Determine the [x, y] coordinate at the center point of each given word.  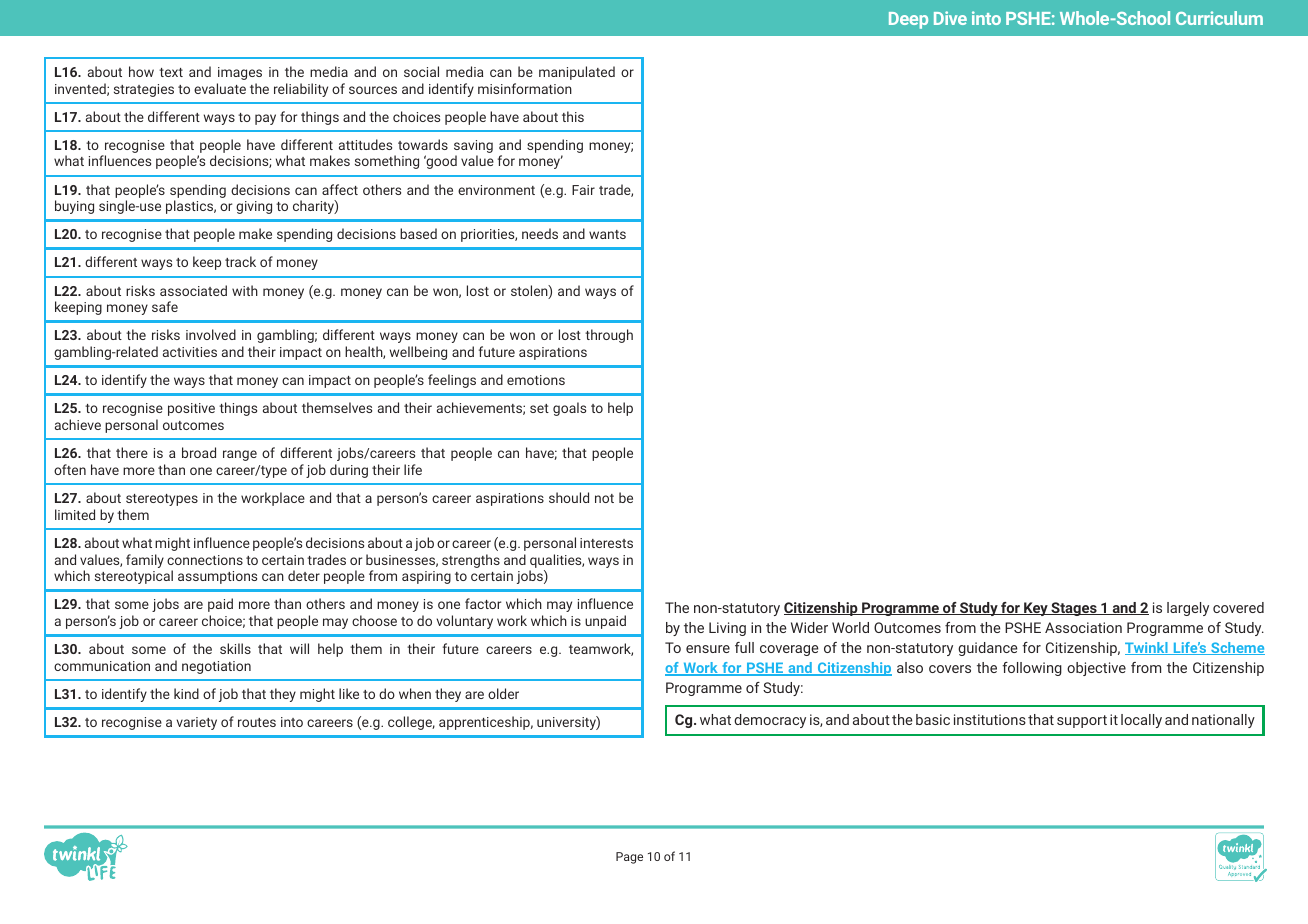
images [240, 73]
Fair [583, 190]
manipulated [577, 73]
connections [205, 560]
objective [1096, 669]
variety [197, 723]
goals [569, 409]
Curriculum [1219, 18]
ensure [708, 649]
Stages [1074, 609]
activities [190, 352]
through [609, 336]
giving [254, 207]
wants [607, 234]
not [604, 498]
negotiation [216, 667]
